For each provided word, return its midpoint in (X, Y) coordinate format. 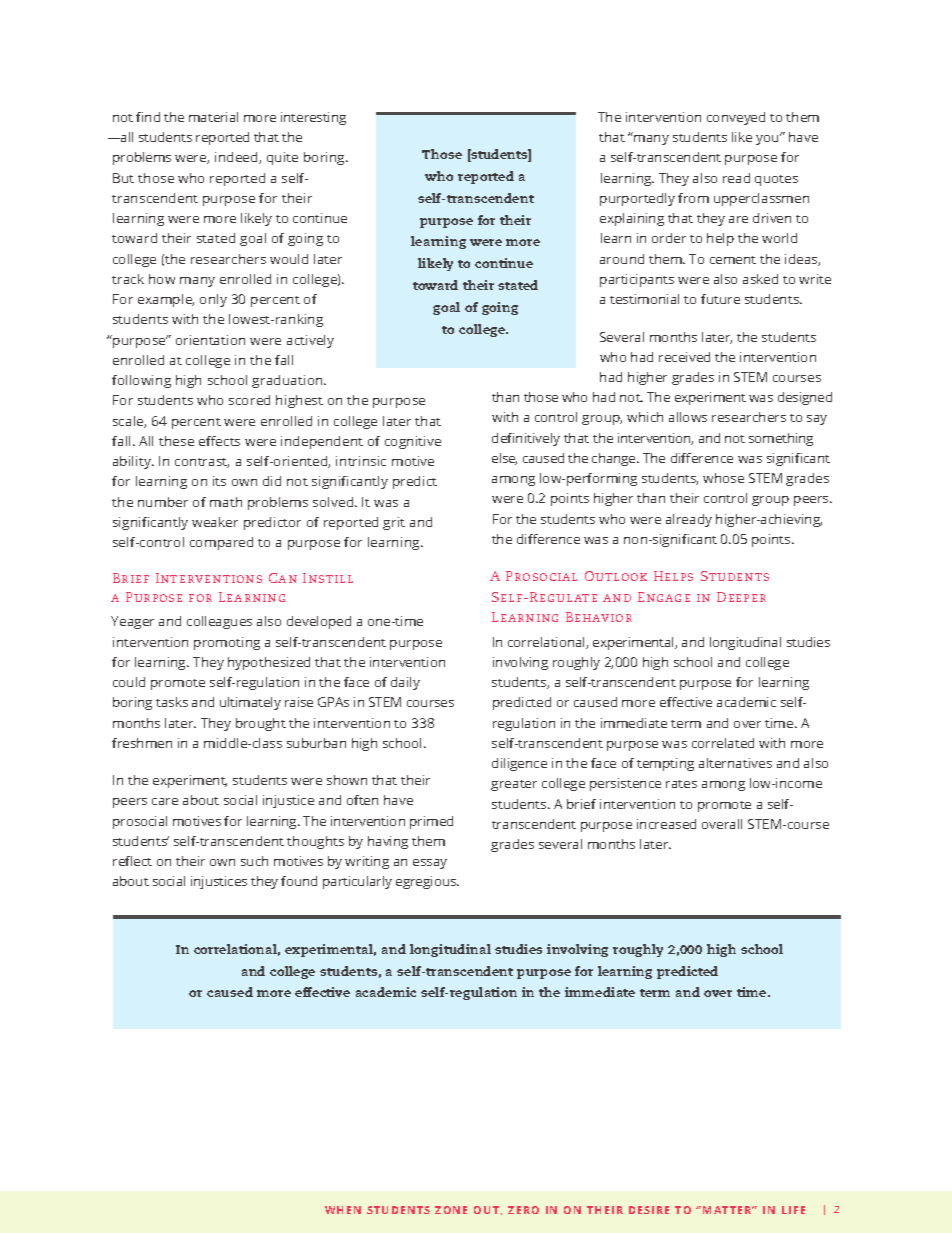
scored (249, 400)
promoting (227, 643)
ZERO (523, 1210)
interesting (313, 118)
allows (688, 417)
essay (430, 864)
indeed (237, 158)
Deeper (741, 597)
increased (666, 824)
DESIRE (649, 1210)
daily (405, 683)
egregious (427, 882)
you (768, 139)
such (254, 861)
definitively (526, 439)
